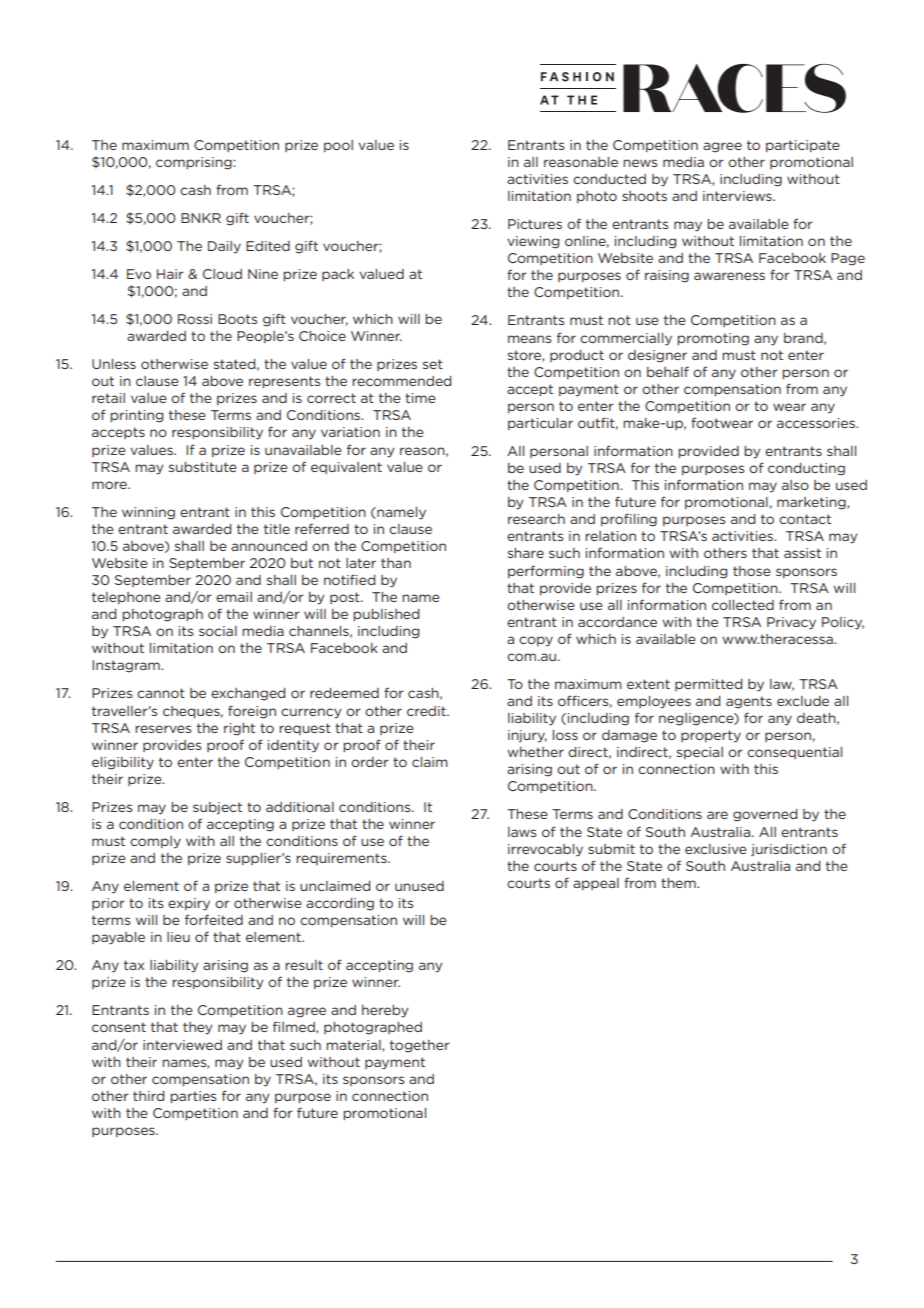 This document has width=924, height=1308. What do you see at coordinates (522, 832) in the document?
I see `laws` at bounding box center [522, 832].
